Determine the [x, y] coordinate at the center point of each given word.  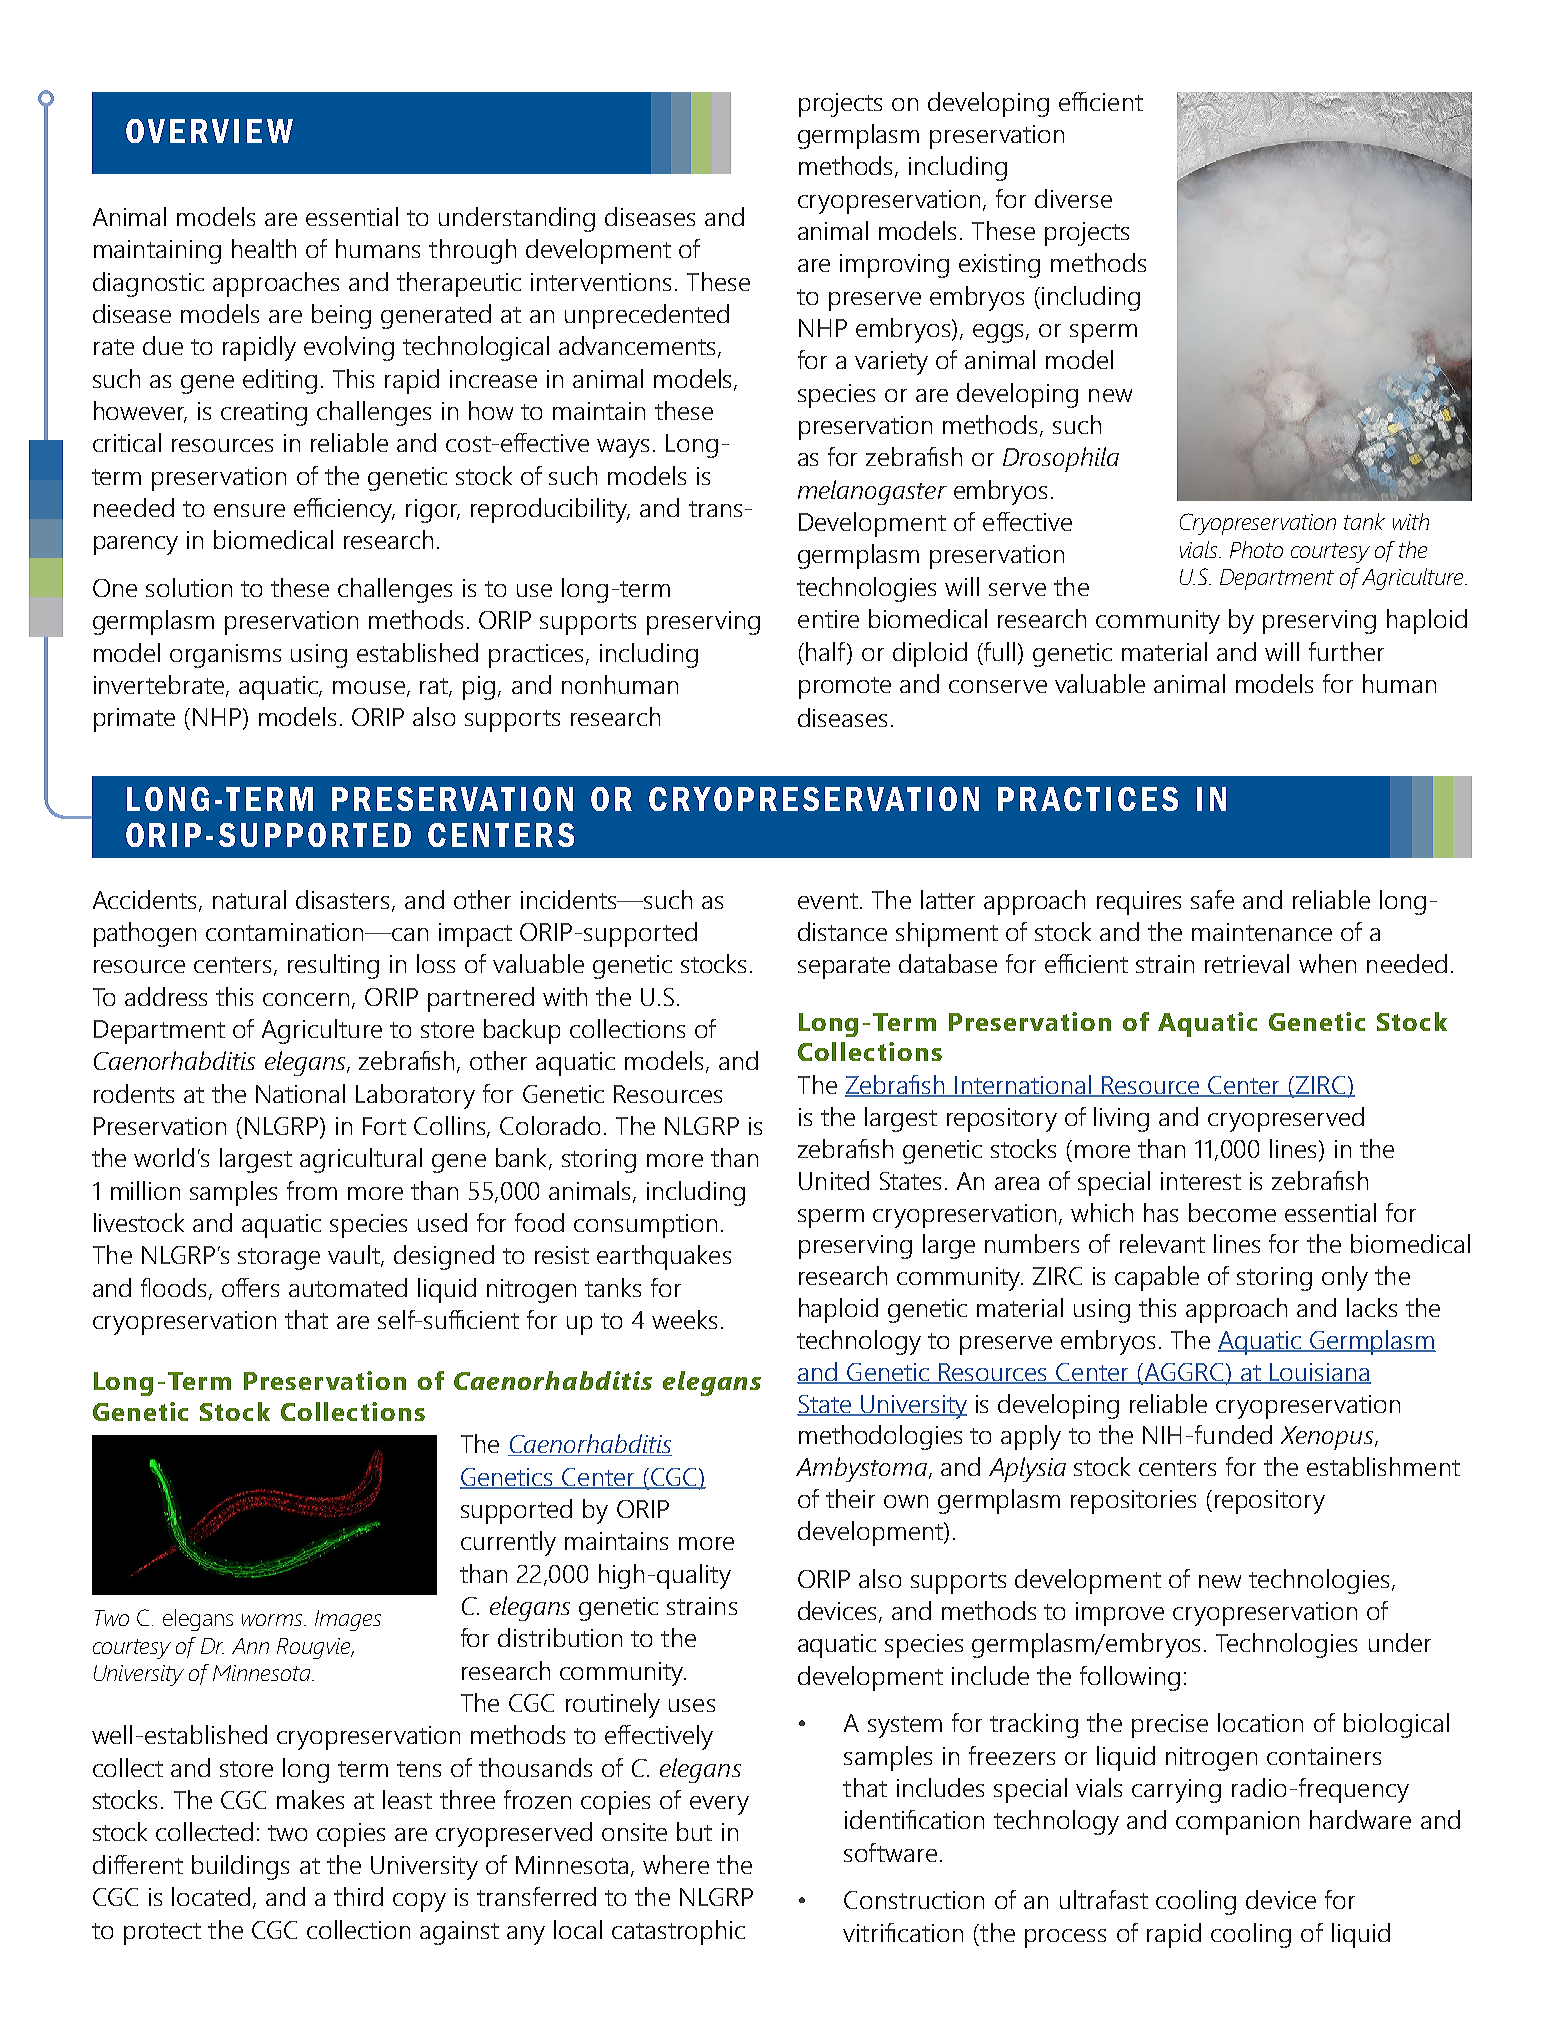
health [264, 248]
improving [894, 266]
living [1121, 1119]
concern [306, 999]
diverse [1073, 198]
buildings [240, 1867]
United [834, 1180]
